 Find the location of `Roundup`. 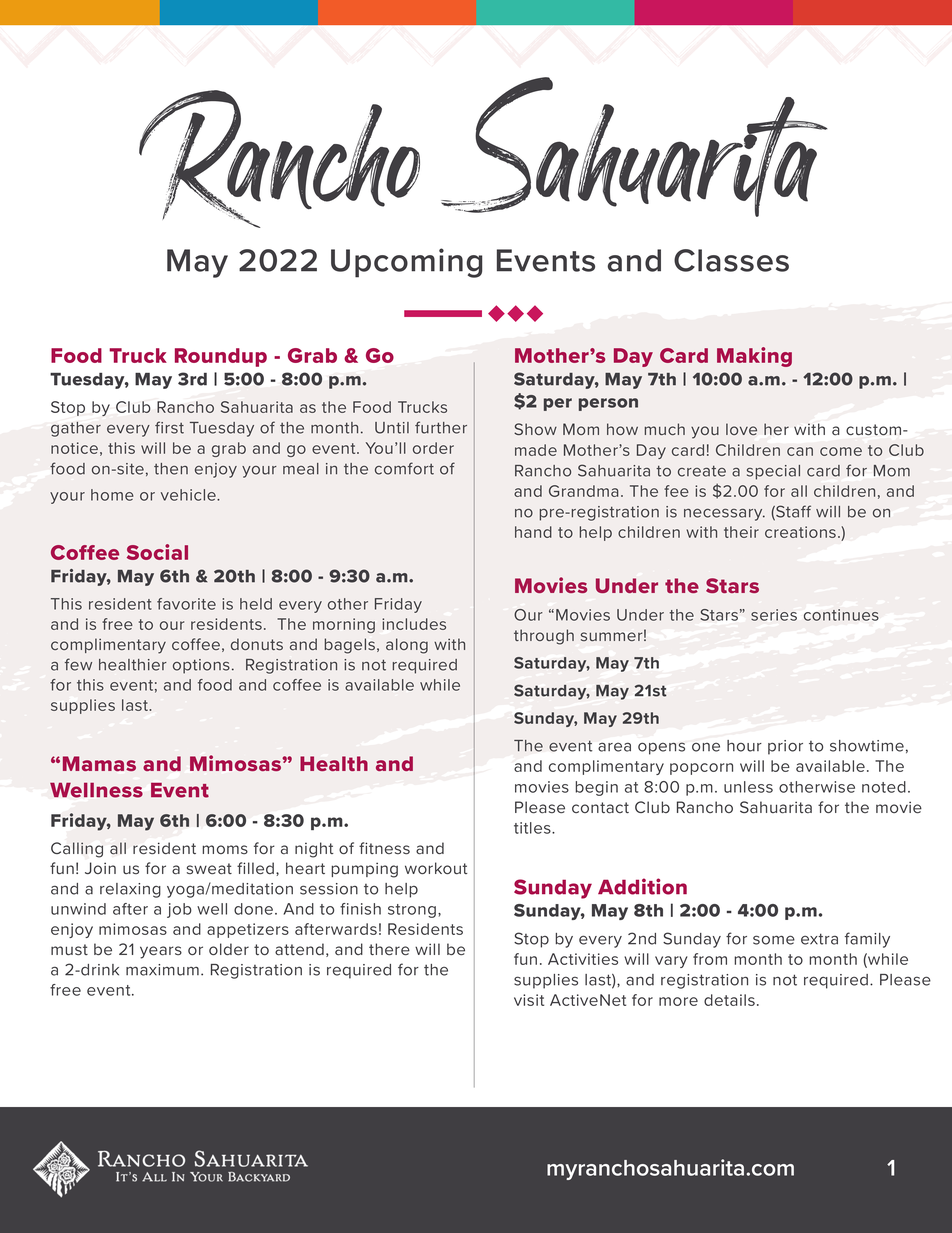

Roundup is located at coordinates (221, 357).
